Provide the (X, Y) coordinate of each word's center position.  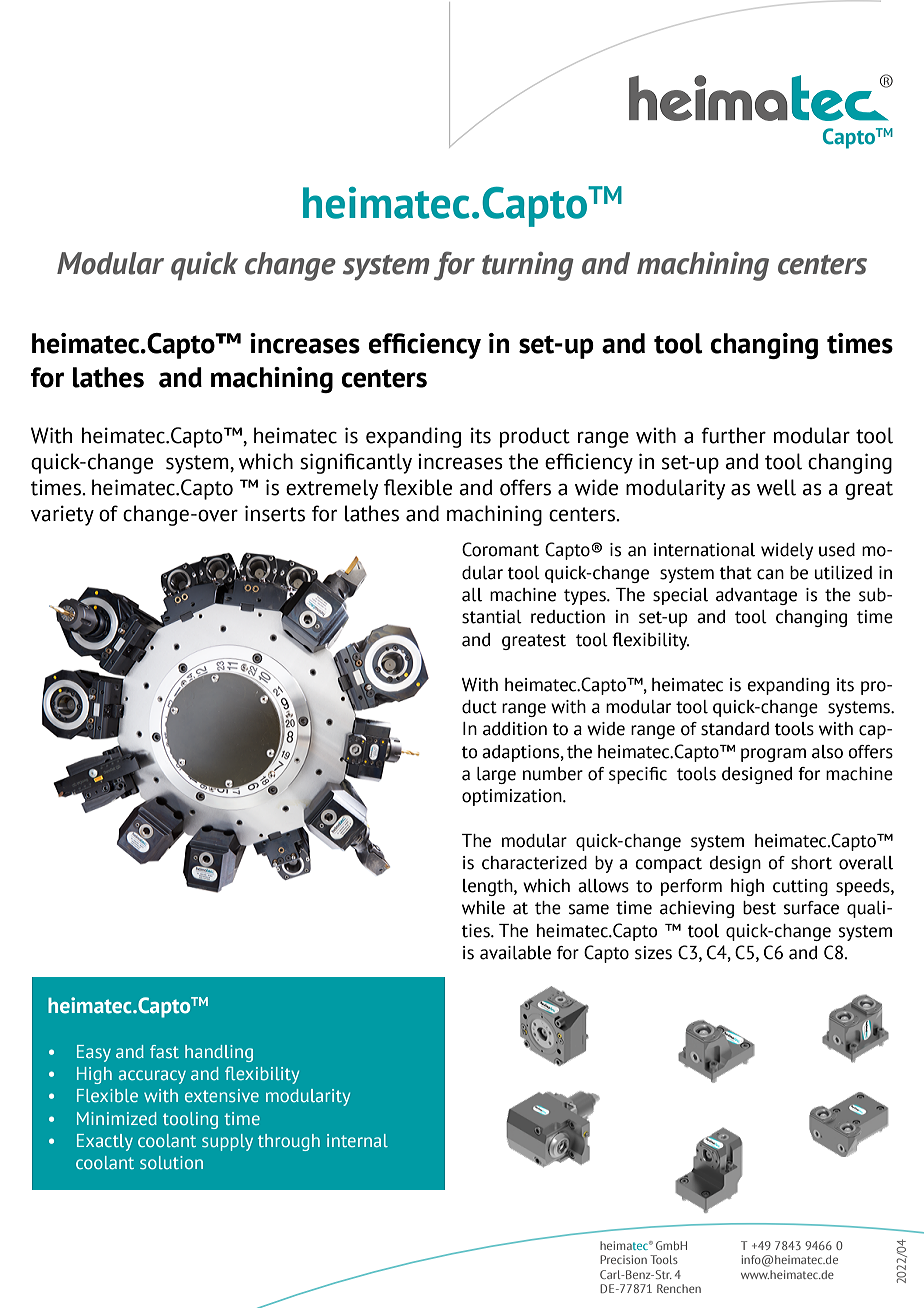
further (733, 435)
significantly (356, 463)
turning (528, 266)
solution (171, 1162)
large (496, 775)
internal (357, 1140)
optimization (513, 797)
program (773, 755)
